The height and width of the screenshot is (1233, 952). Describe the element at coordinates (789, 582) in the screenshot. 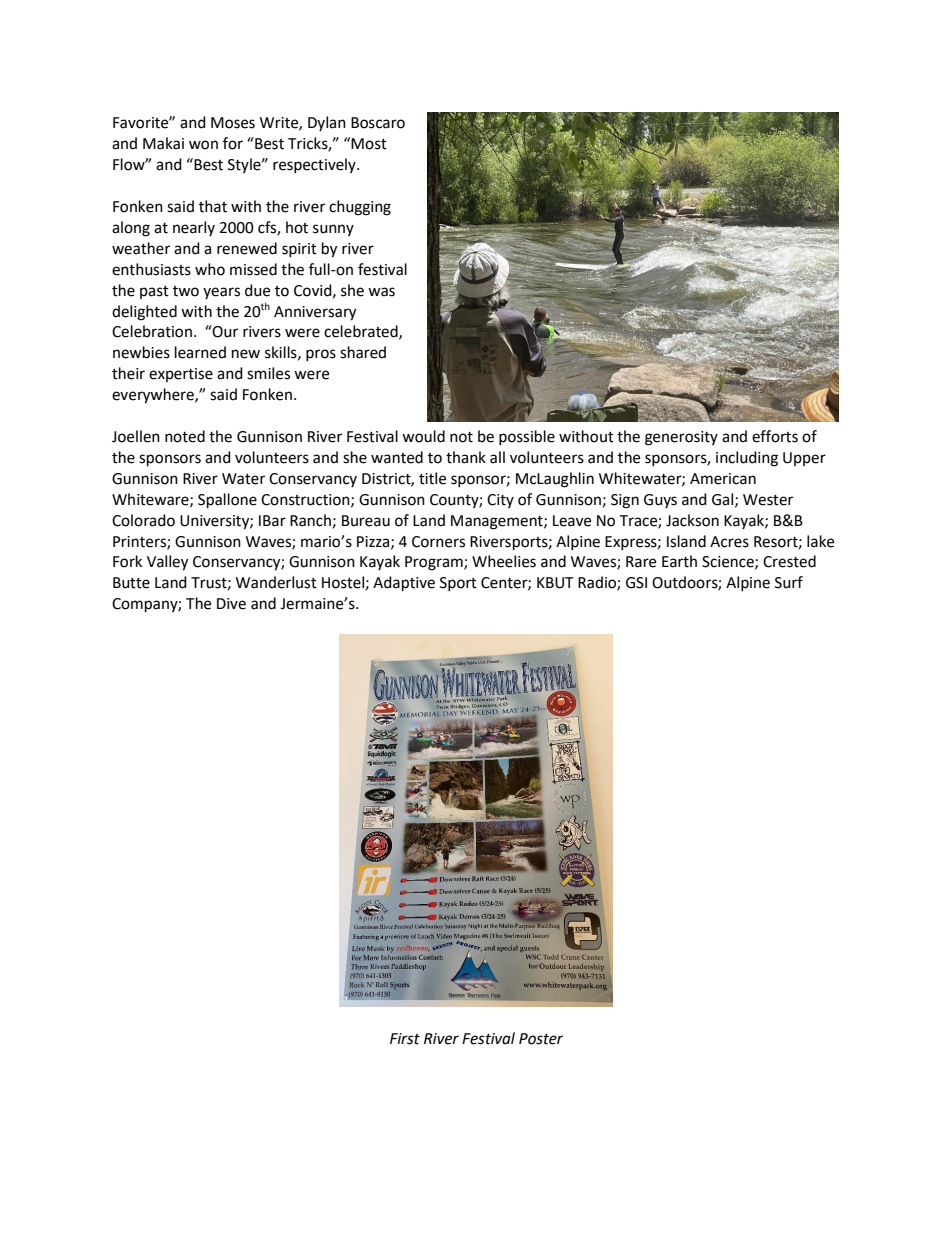

I see `Surf` at that location.
